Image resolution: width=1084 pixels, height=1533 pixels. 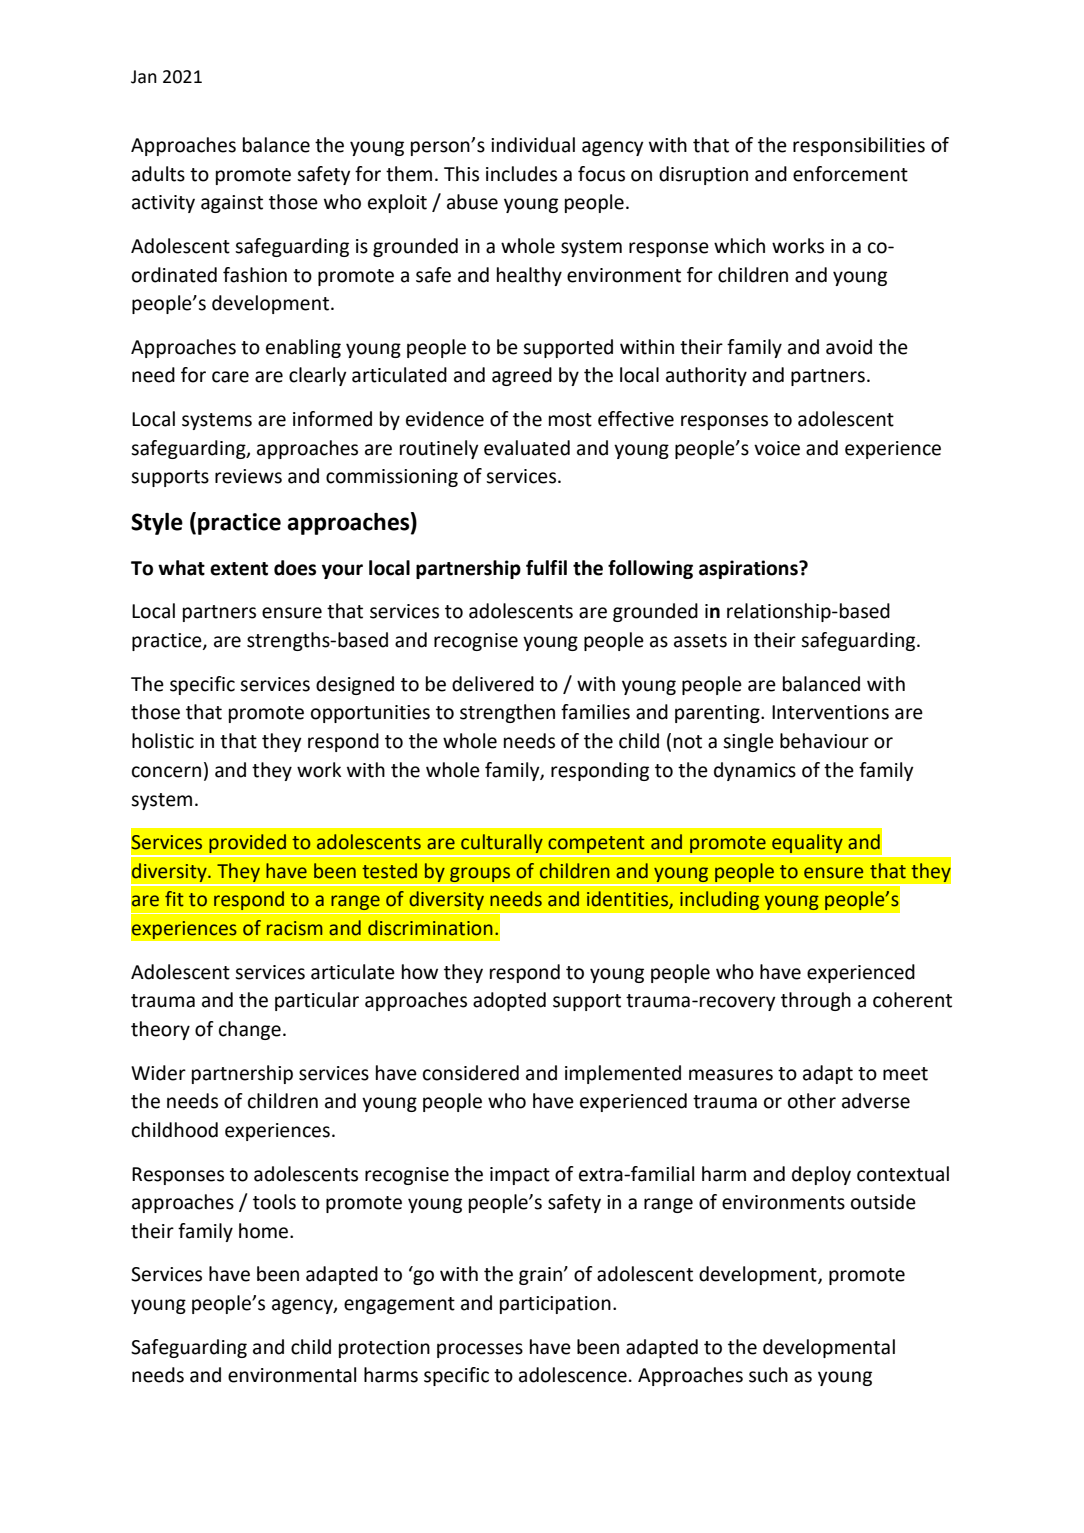 I want to click on through, so click(x=816, y=1001).
